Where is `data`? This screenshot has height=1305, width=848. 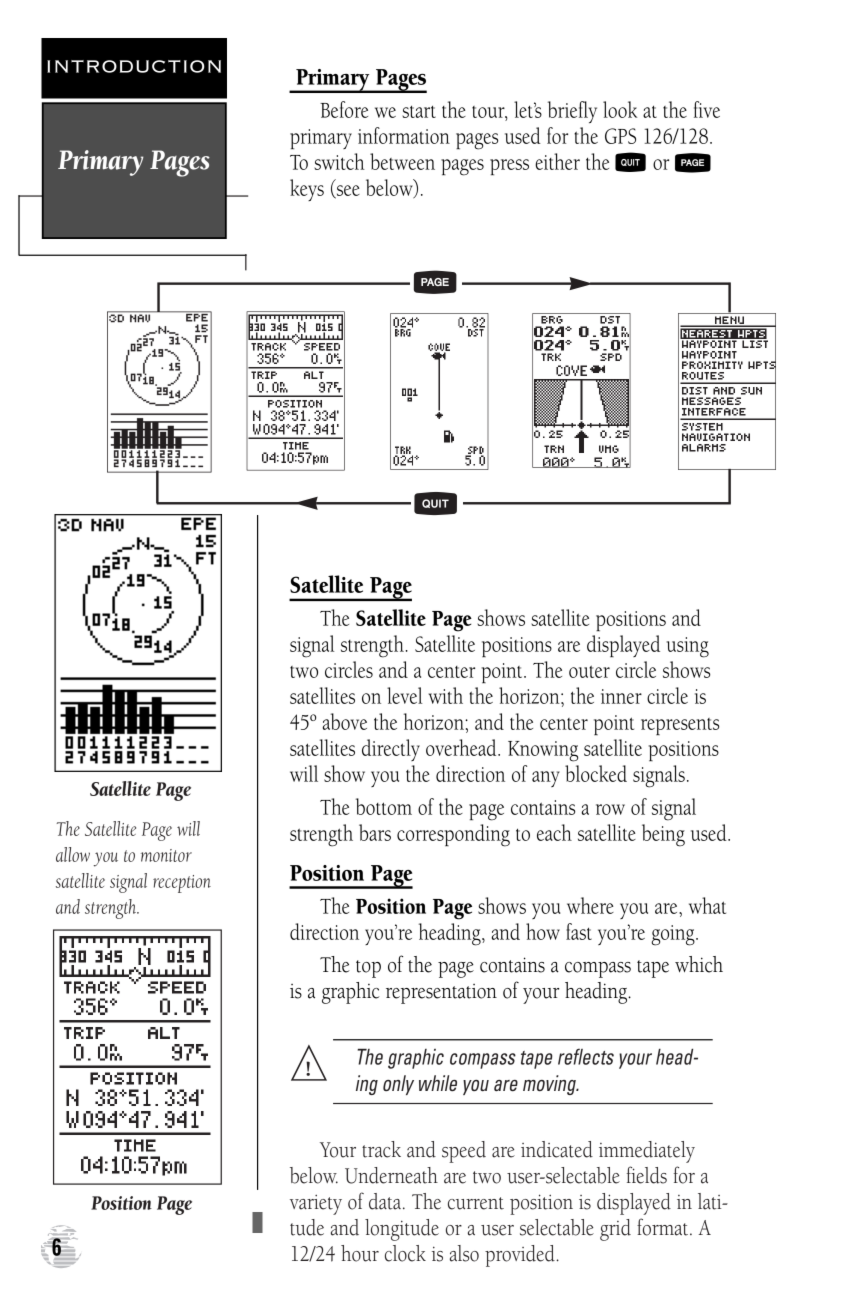
data is located at coordinates (385, 1201).
